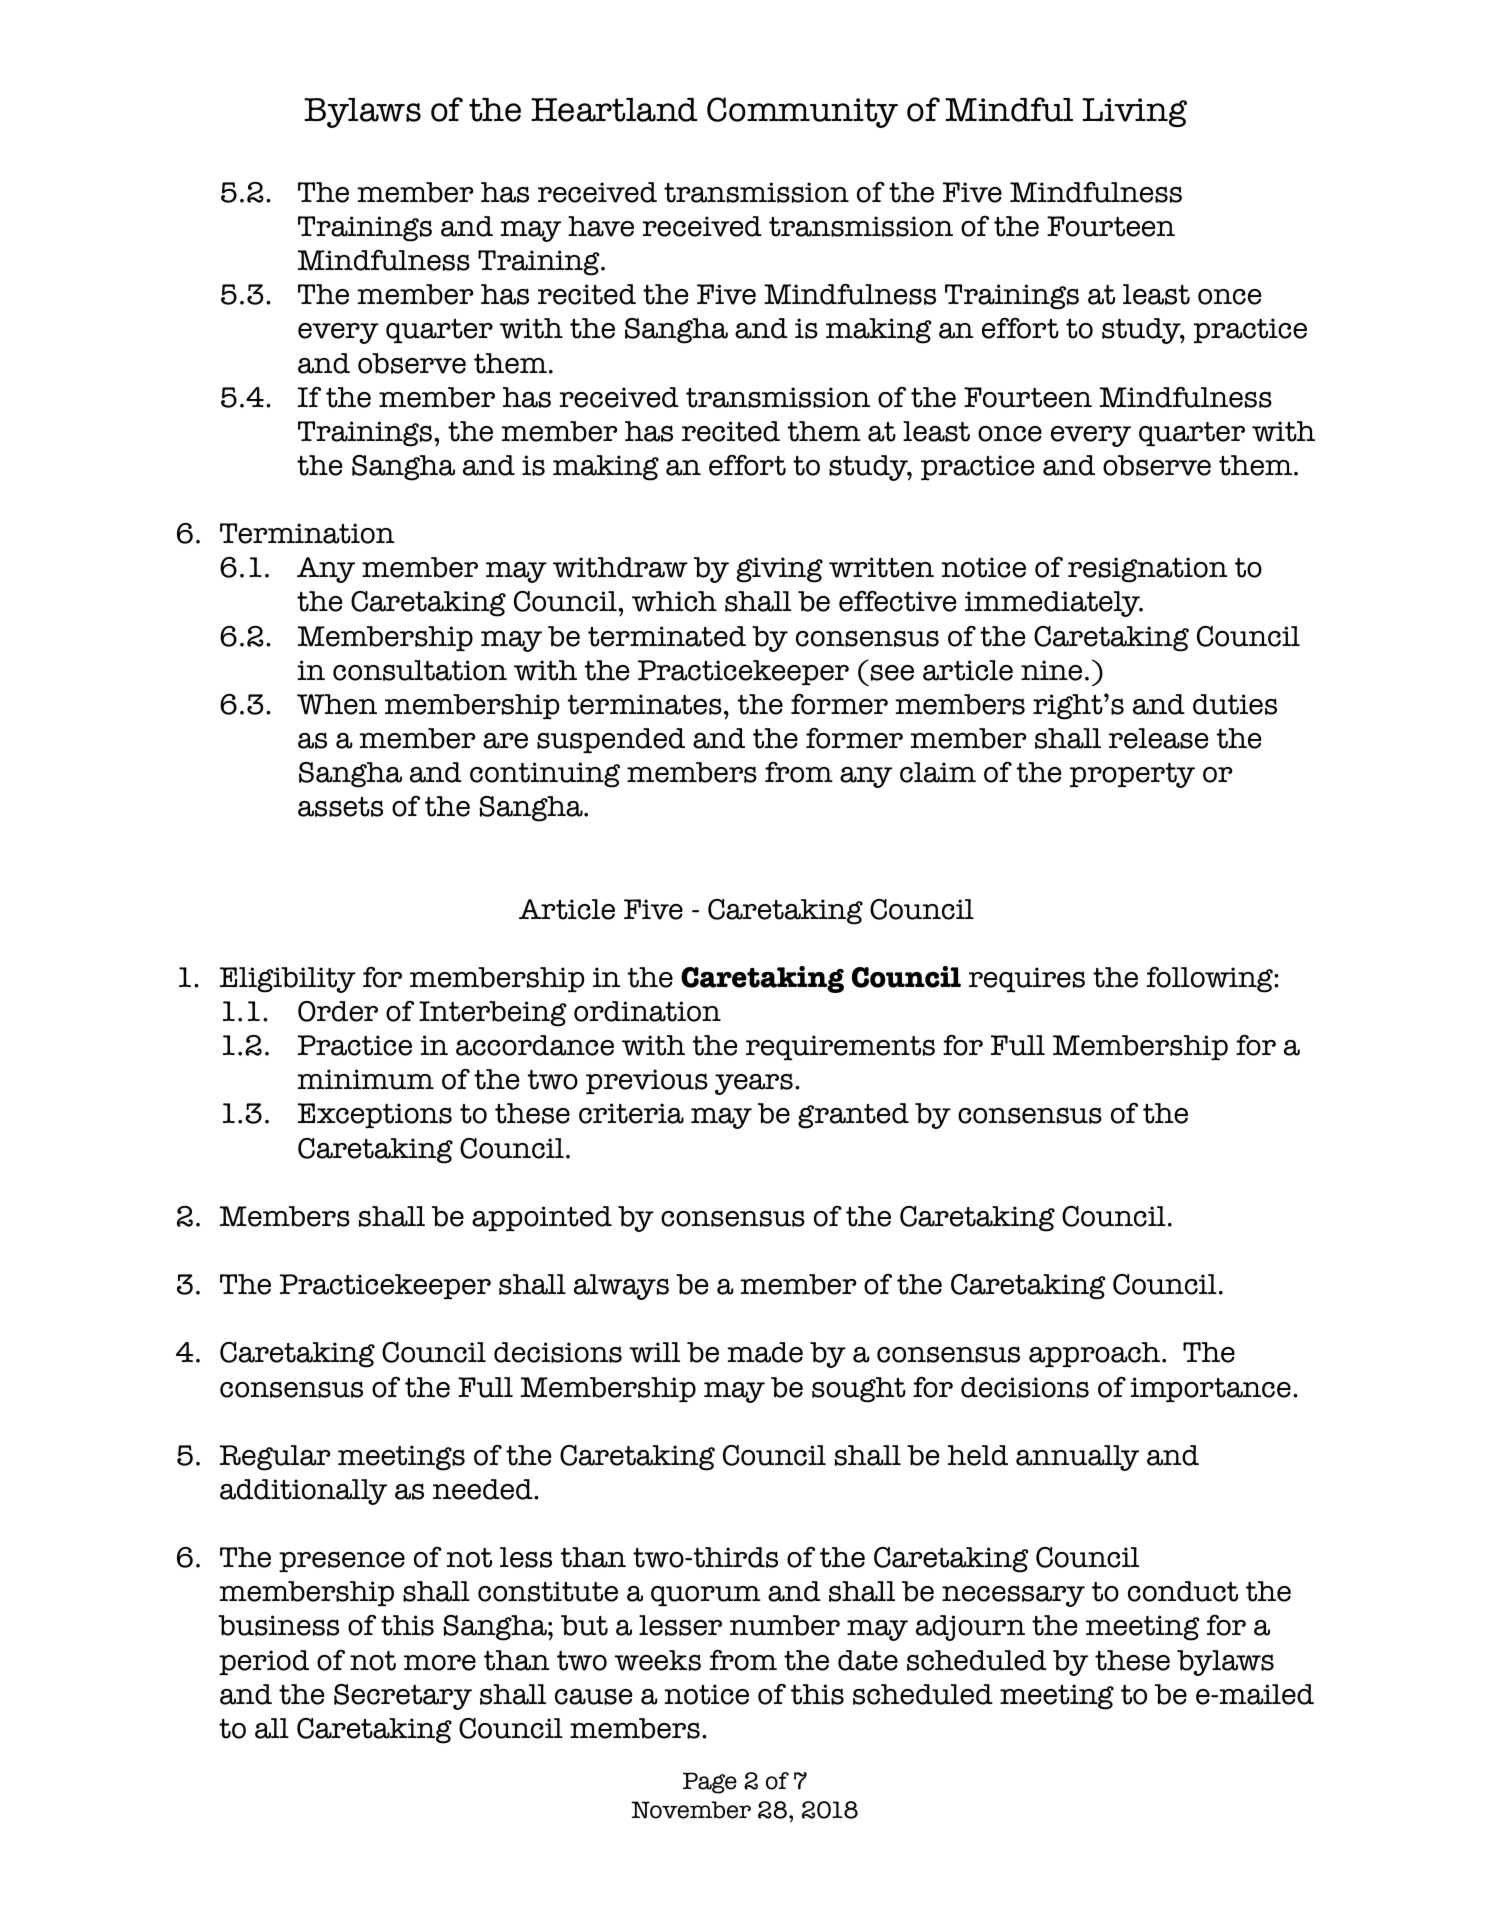  I want to click on Order, so click(338, 1011).
